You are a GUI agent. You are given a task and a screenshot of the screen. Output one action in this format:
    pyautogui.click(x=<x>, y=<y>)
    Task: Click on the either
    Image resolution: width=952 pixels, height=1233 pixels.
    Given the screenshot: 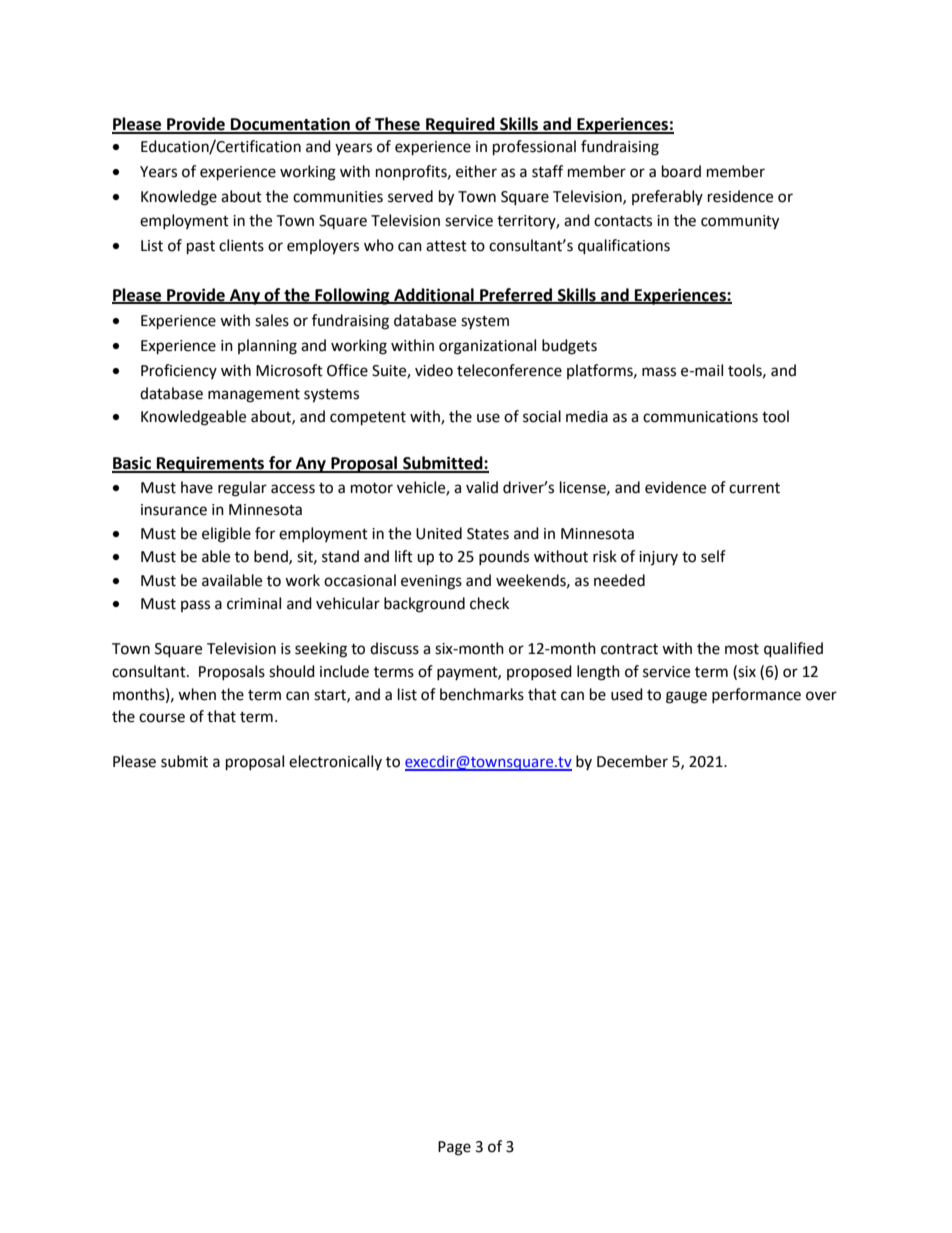 What is the action you would take?
    pyautogui.click(x=476, y=171)
